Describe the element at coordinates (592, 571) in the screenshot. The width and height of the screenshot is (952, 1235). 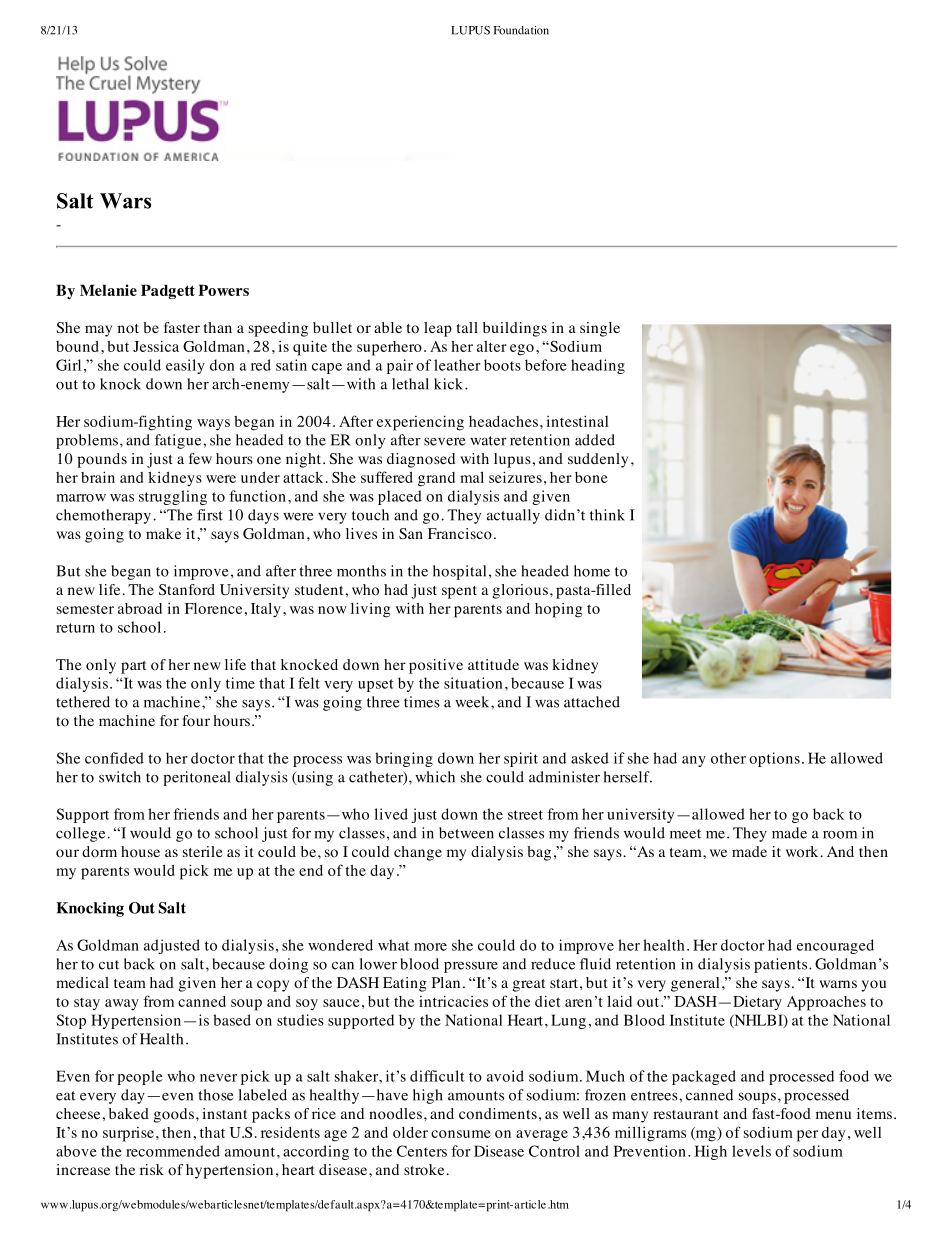
I see `home` at that location.
